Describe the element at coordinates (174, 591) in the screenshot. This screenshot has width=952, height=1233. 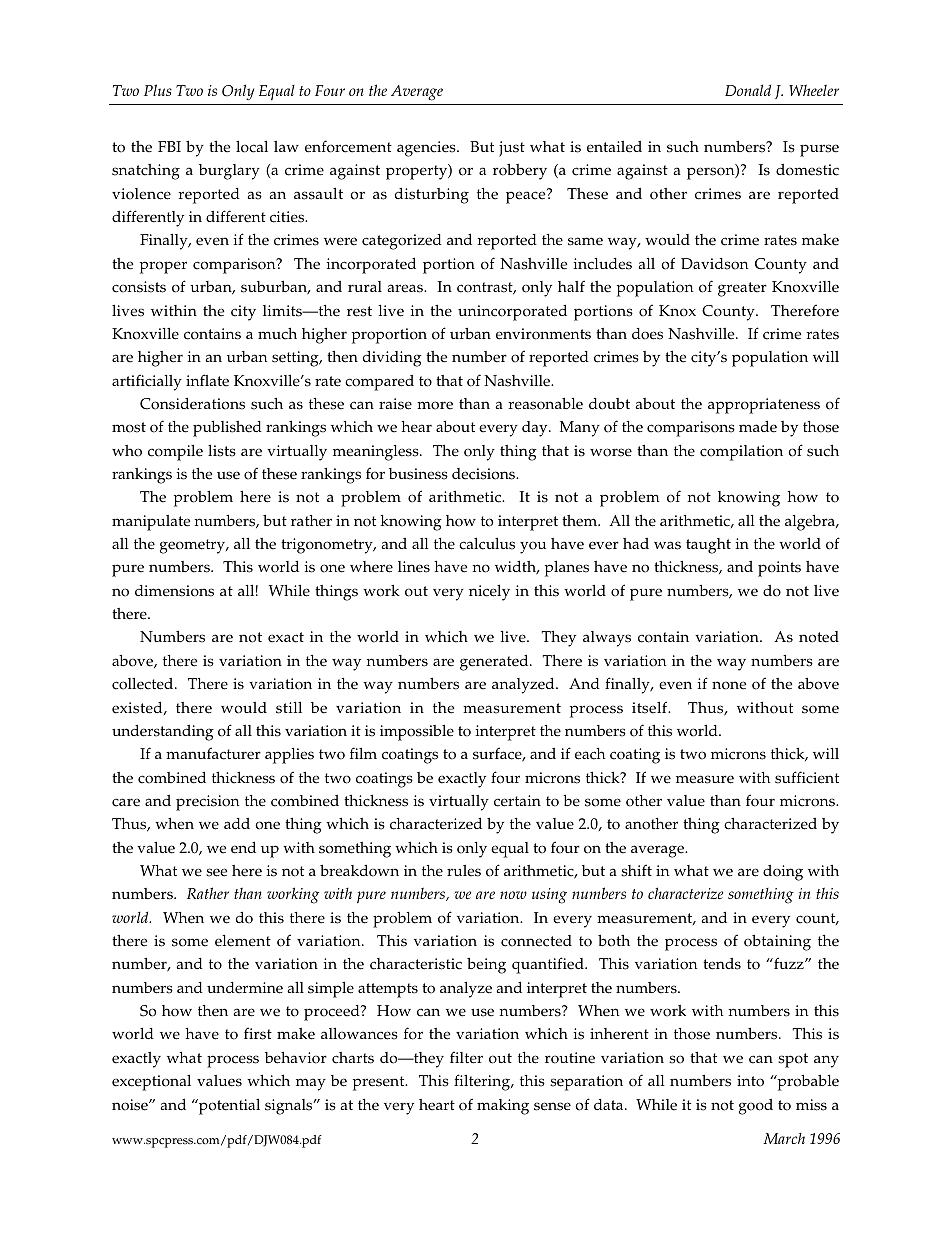
I see `dimensions` at that location.
